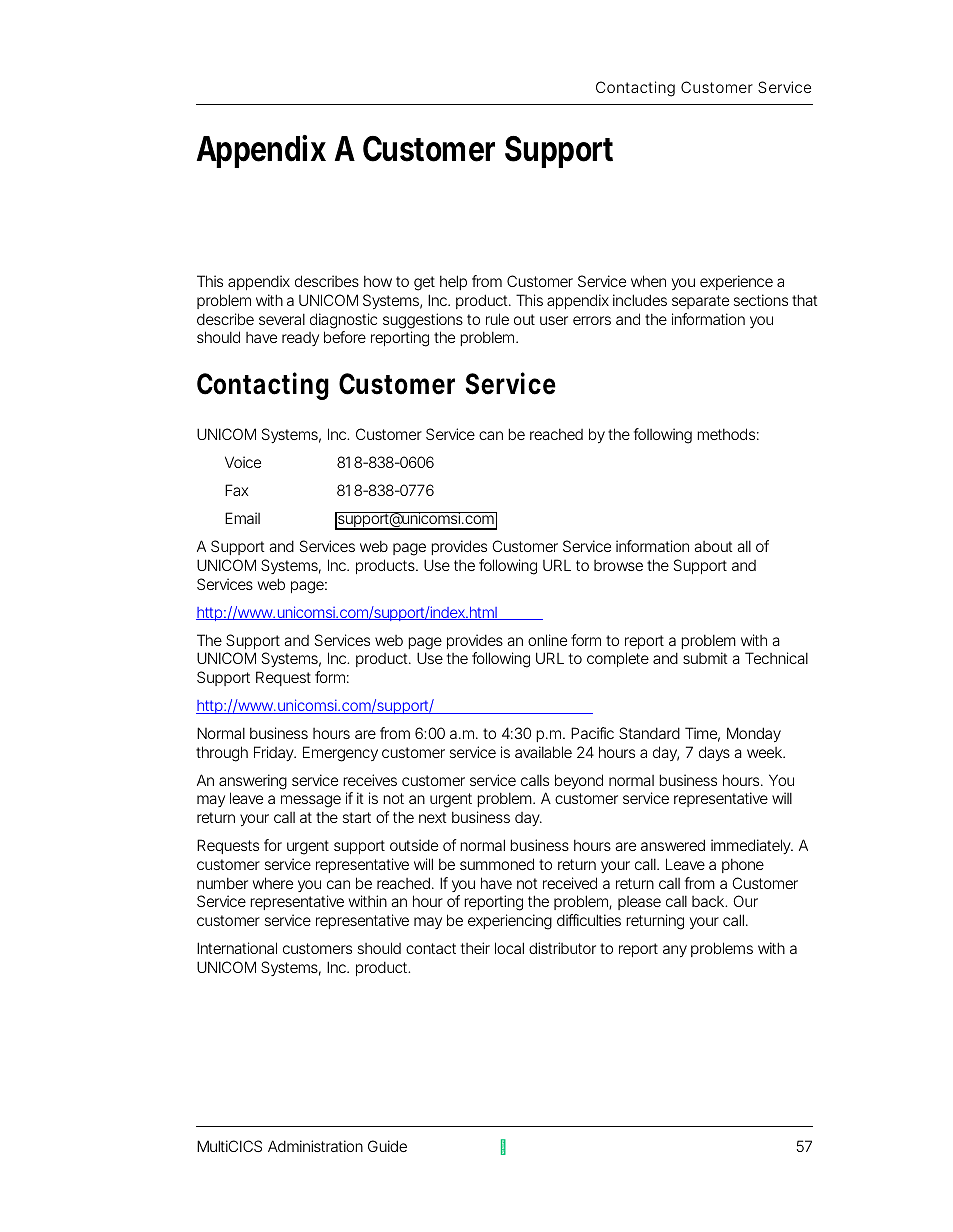 Image resolution: width=953 pixels, height=1232 pixels. Describe the element at coordinates (618, 565) in the document. I see `browse` at that location.
